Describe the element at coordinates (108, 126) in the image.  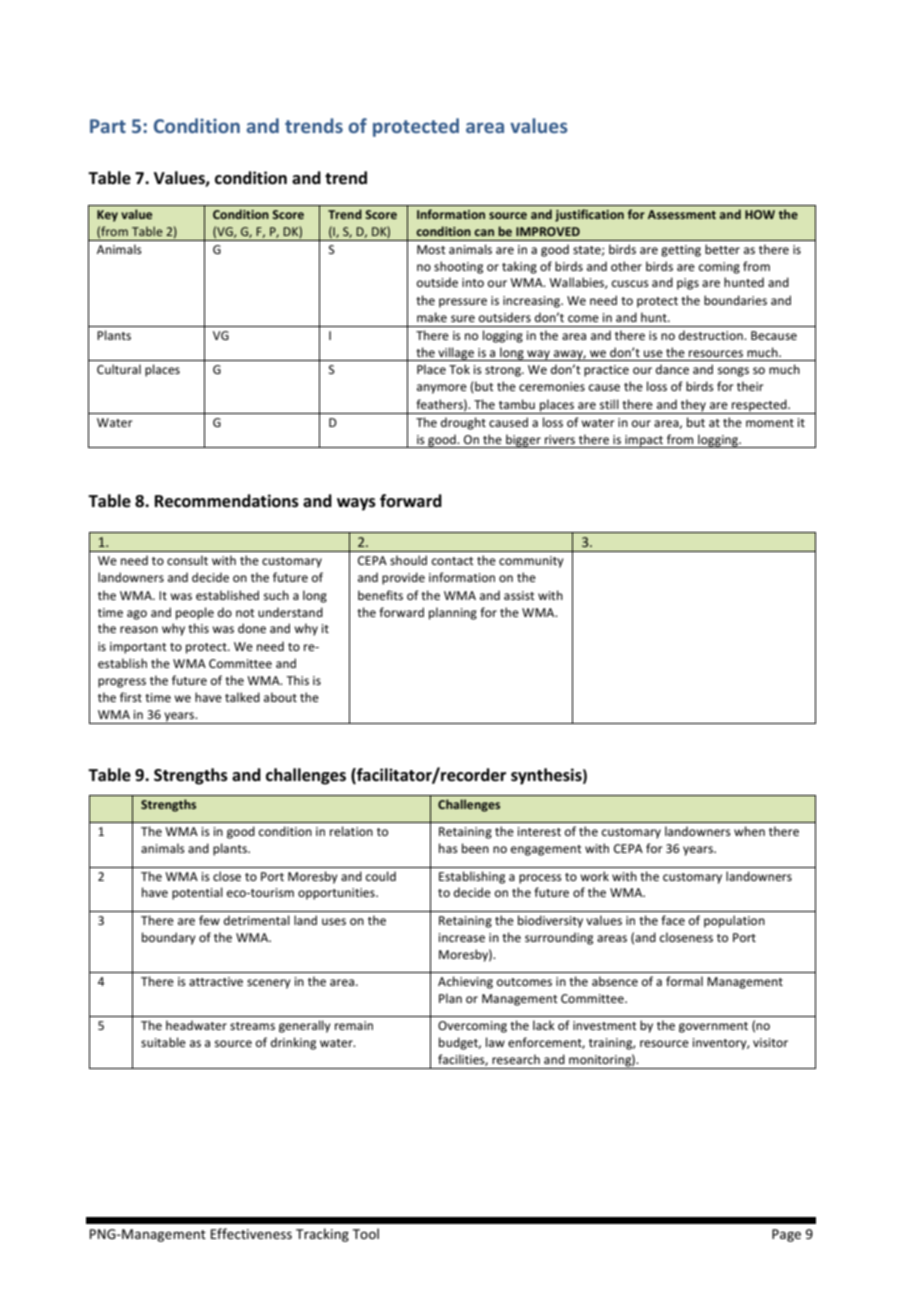
I see `Part` at that location.
